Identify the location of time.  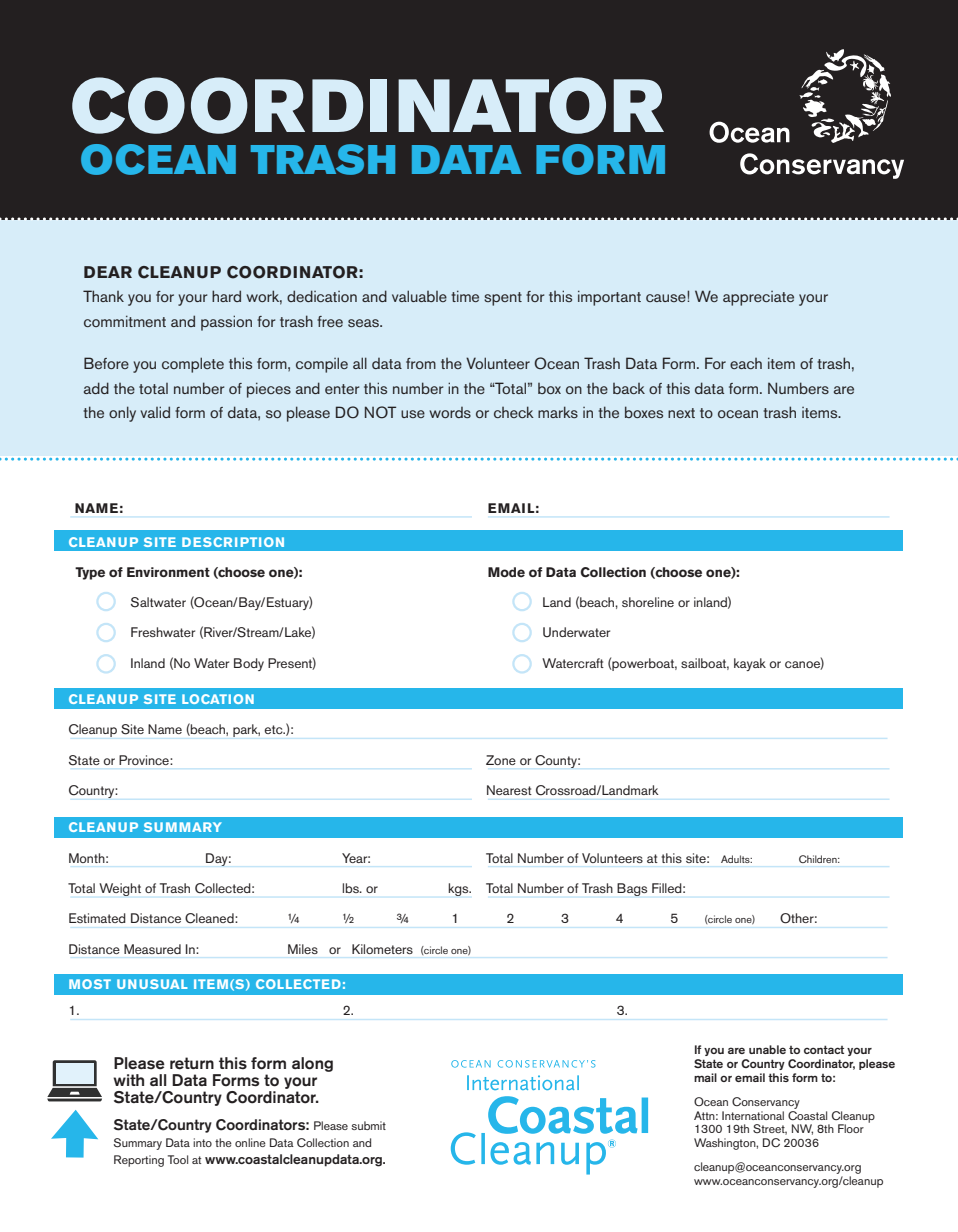
(465, 296).
